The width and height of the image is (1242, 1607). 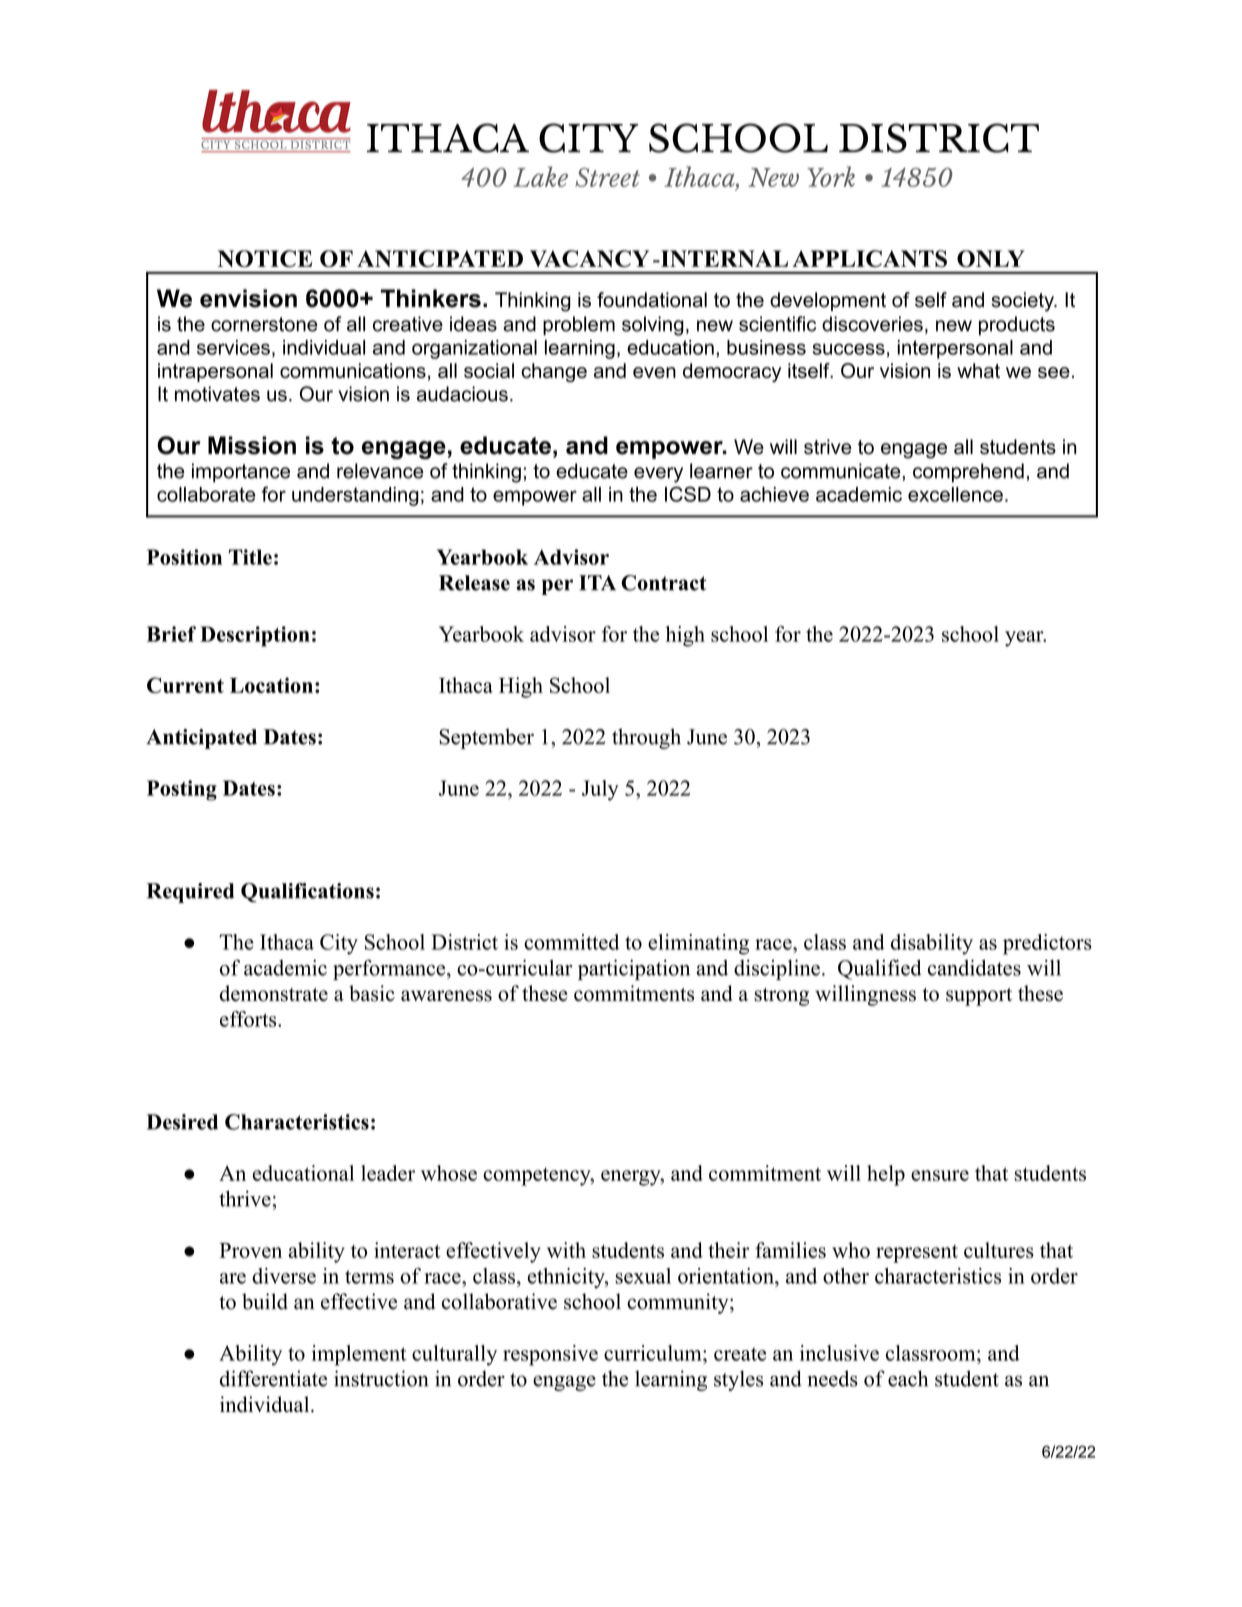 What do you see at coordinates (600, 790) in the image?
I see `July` at bounding box center [600, 790].
